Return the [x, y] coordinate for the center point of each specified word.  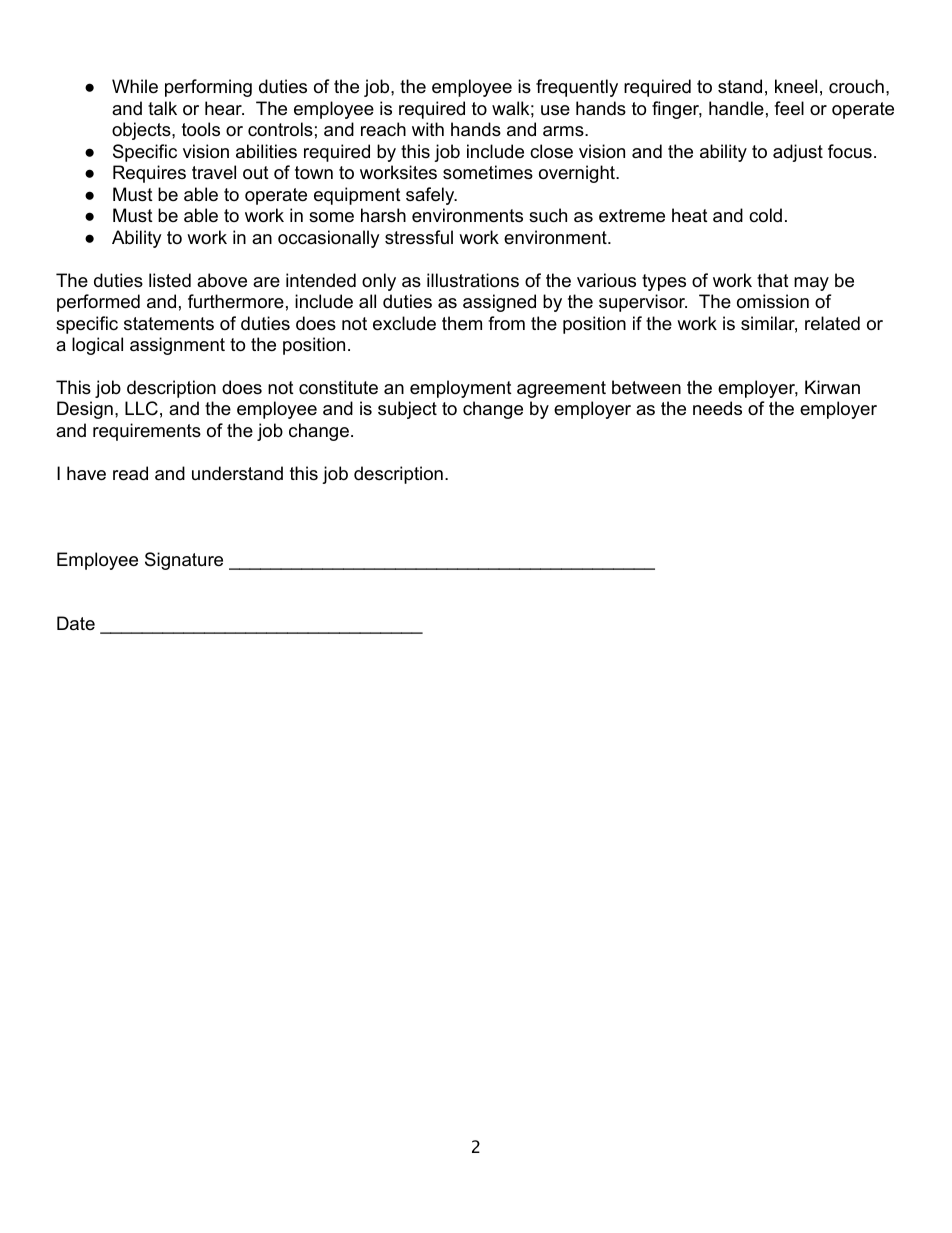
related [832, 323]
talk [162, 108]
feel [789, 108]
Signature [184, 561]
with [428, 129]
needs [717, 408]
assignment [177, 346]
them [462, 323]
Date [76, 623]
